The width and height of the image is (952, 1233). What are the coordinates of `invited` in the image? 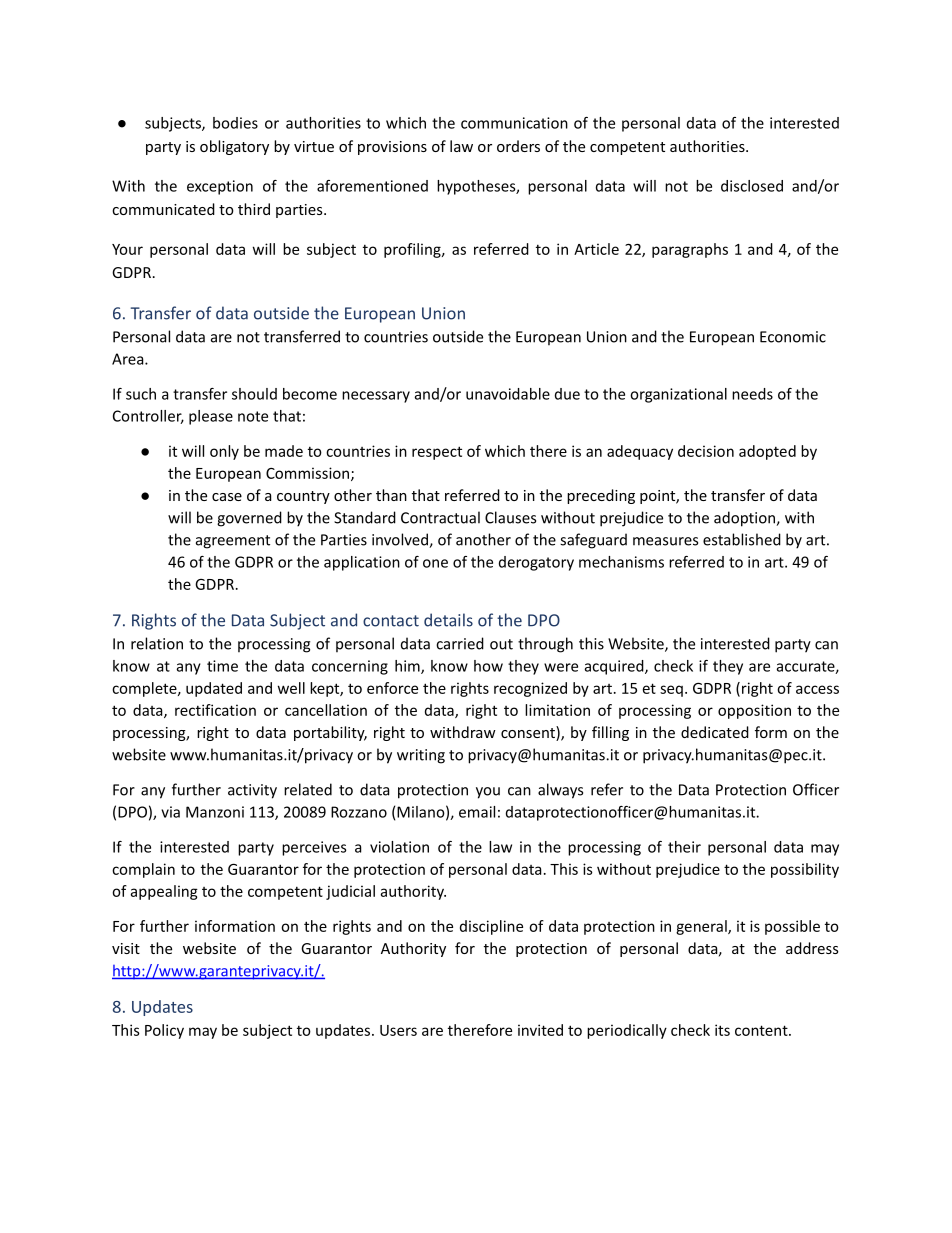 It's located at (540, 1030).
